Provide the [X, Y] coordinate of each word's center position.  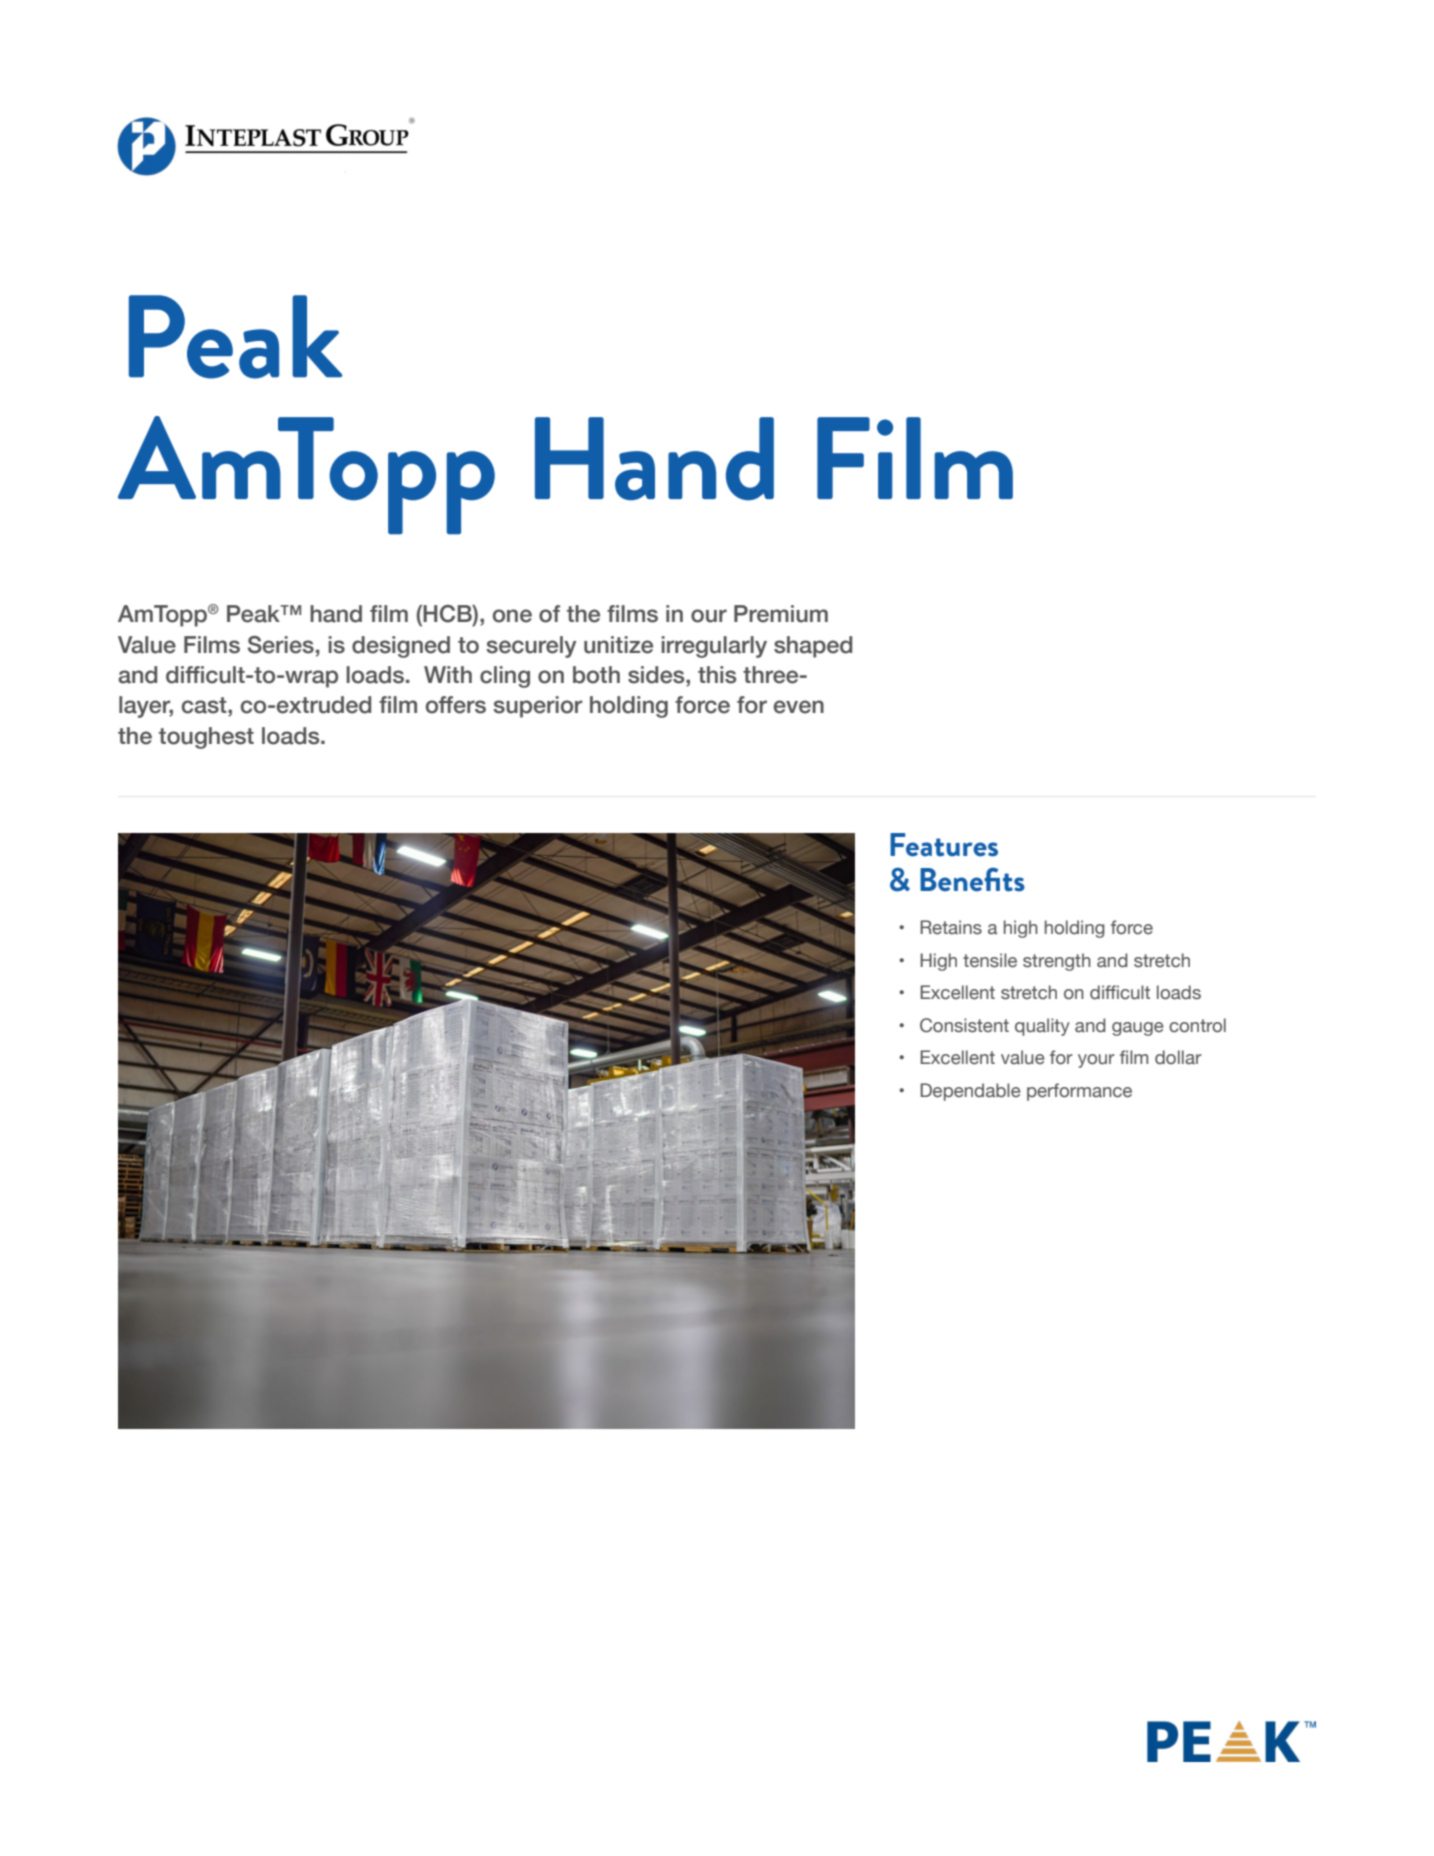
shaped [813, 647]
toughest [206, 738]
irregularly [714, 647]
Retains [951, 927]
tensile [990, 960]
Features [944, 845]
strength [1057, 962]
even [799, 707]
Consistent [964, 1025]
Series [281, 645]
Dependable [970, 1092]
